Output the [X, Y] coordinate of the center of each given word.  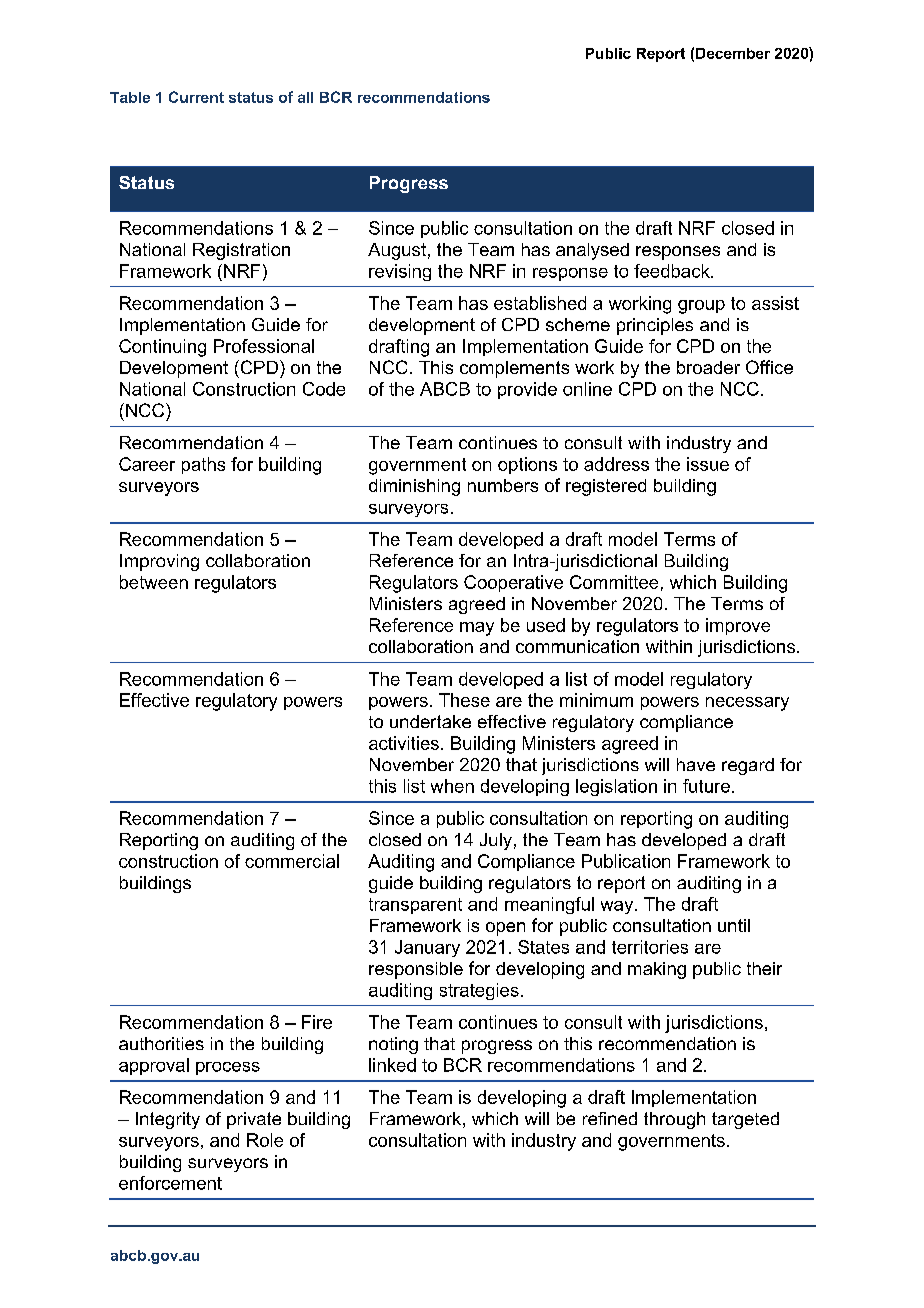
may [477, 629]
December [733, 53]
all [305, 97]
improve [738, 626]
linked [392, 1065]
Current [196, 97]
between [154, 582]
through [674, 1120]
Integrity [168, 1120]
